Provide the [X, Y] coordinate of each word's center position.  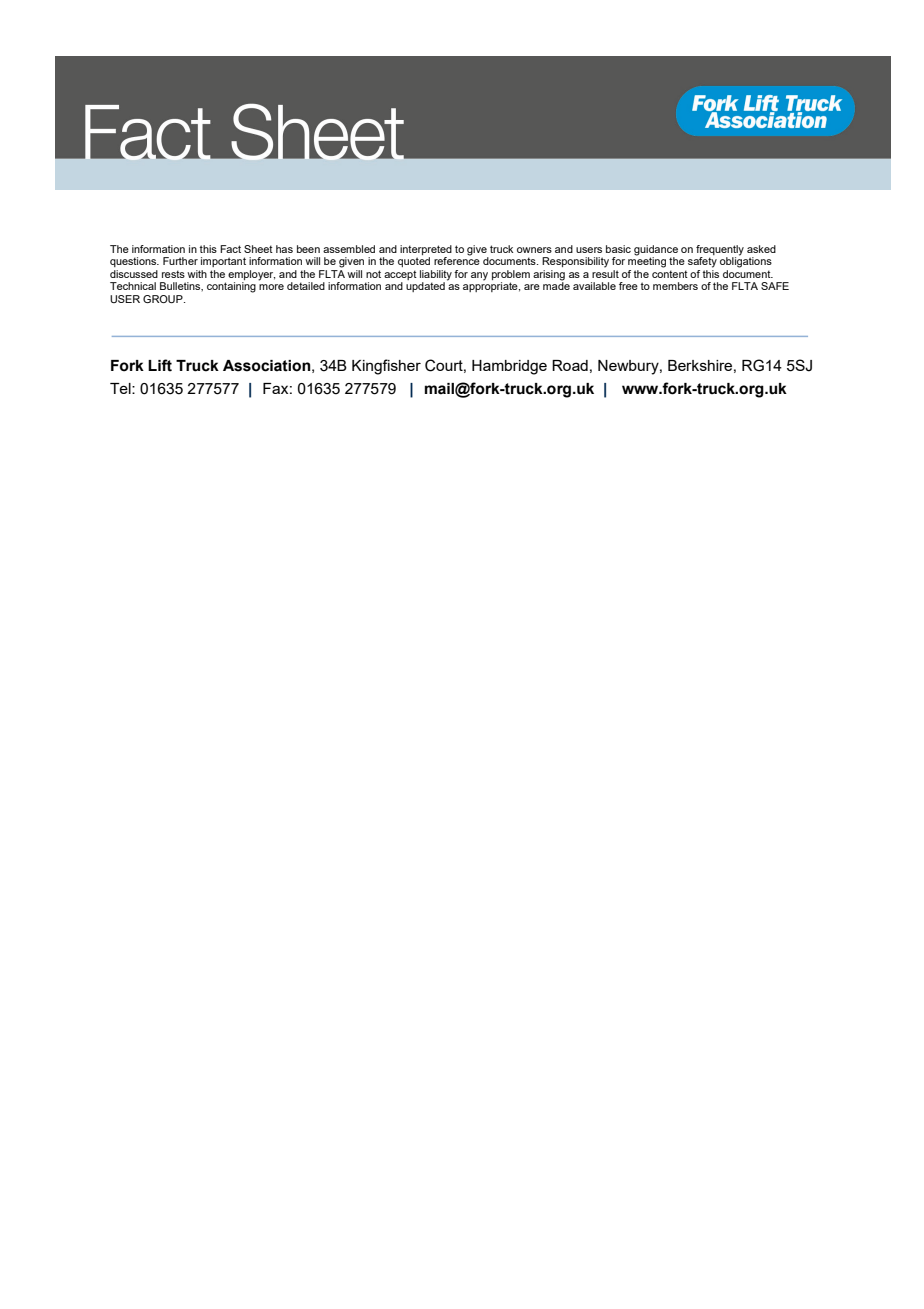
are [532, 287]
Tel [121, 388]
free [628, 286]
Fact [230, 249]
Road [570, 365]
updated [425, 287]
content [670, 274]
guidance [656, 251]
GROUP [164, 299]
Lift [160, 365]
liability [436, 275]
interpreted [426, 250]
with [197, 274]
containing [231, 287]
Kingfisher [386, 367]
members [675, 286]
